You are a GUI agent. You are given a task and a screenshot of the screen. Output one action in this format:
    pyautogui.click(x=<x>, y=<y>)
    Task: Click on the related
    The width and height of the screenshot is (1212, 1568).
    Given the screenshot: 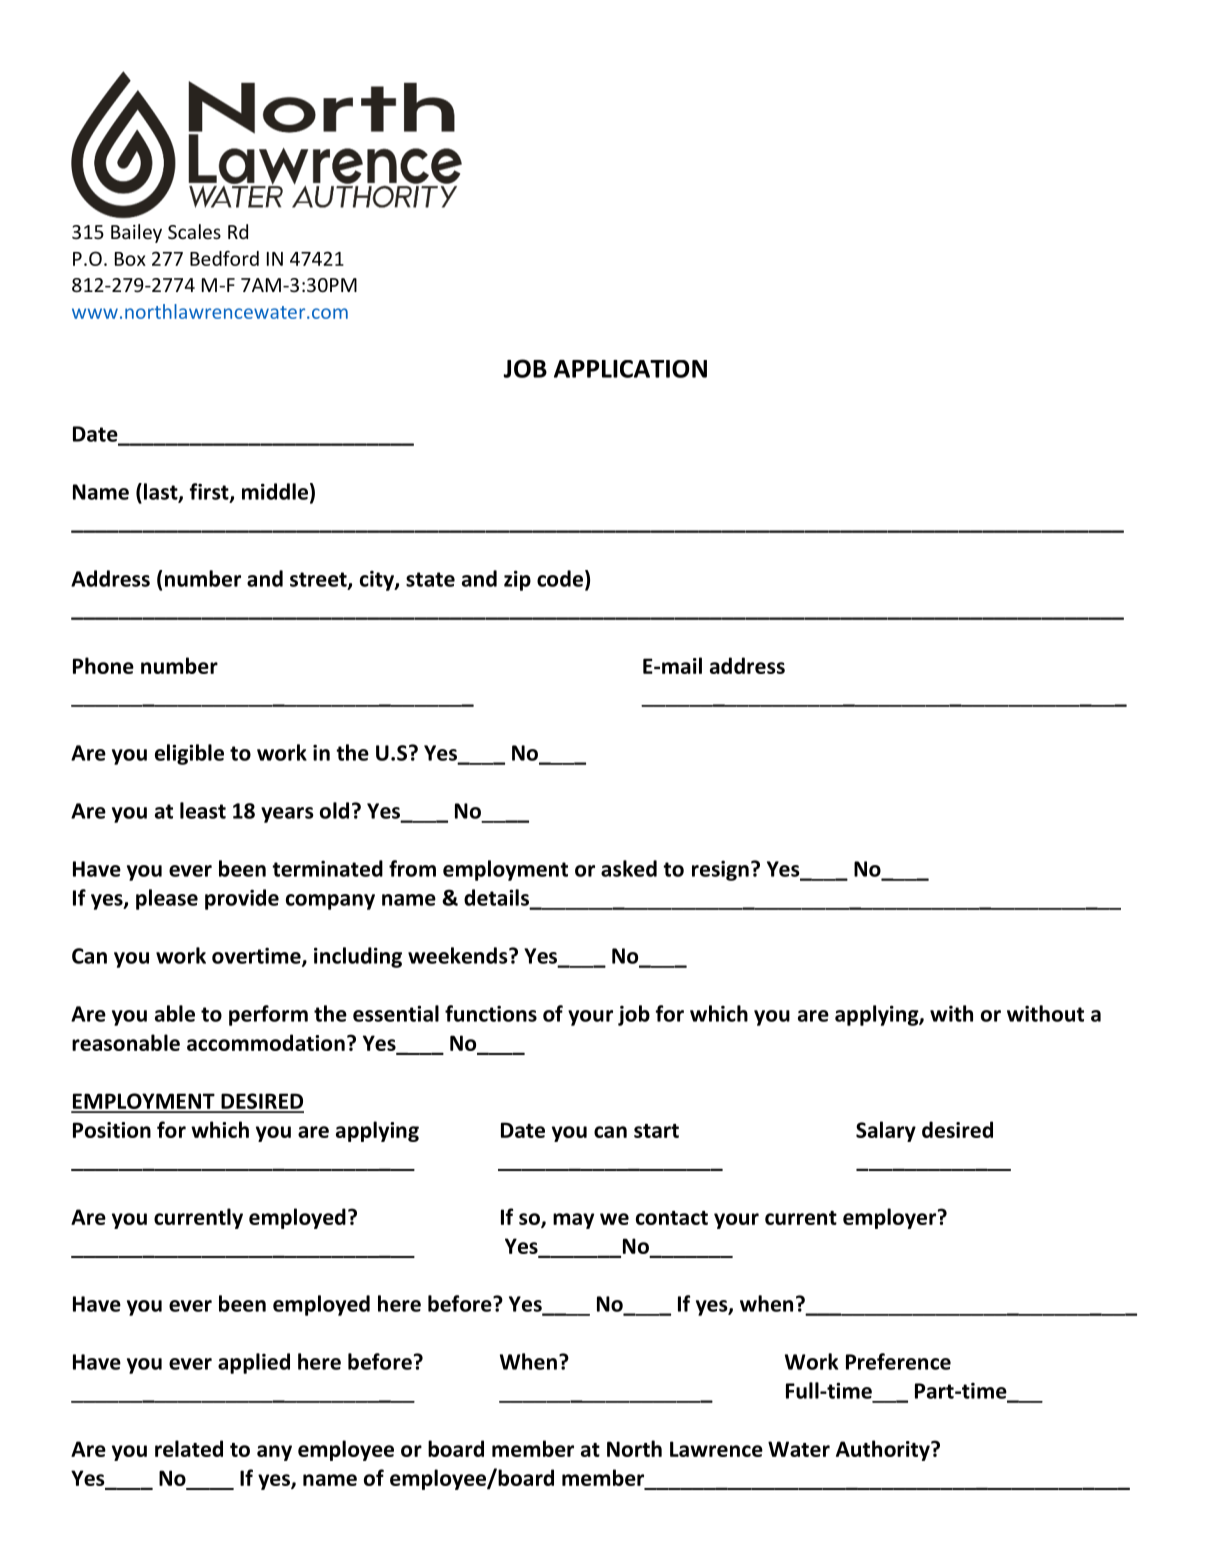 What is the action you would take?
    pyautogui.click(x=189, y=1448)
